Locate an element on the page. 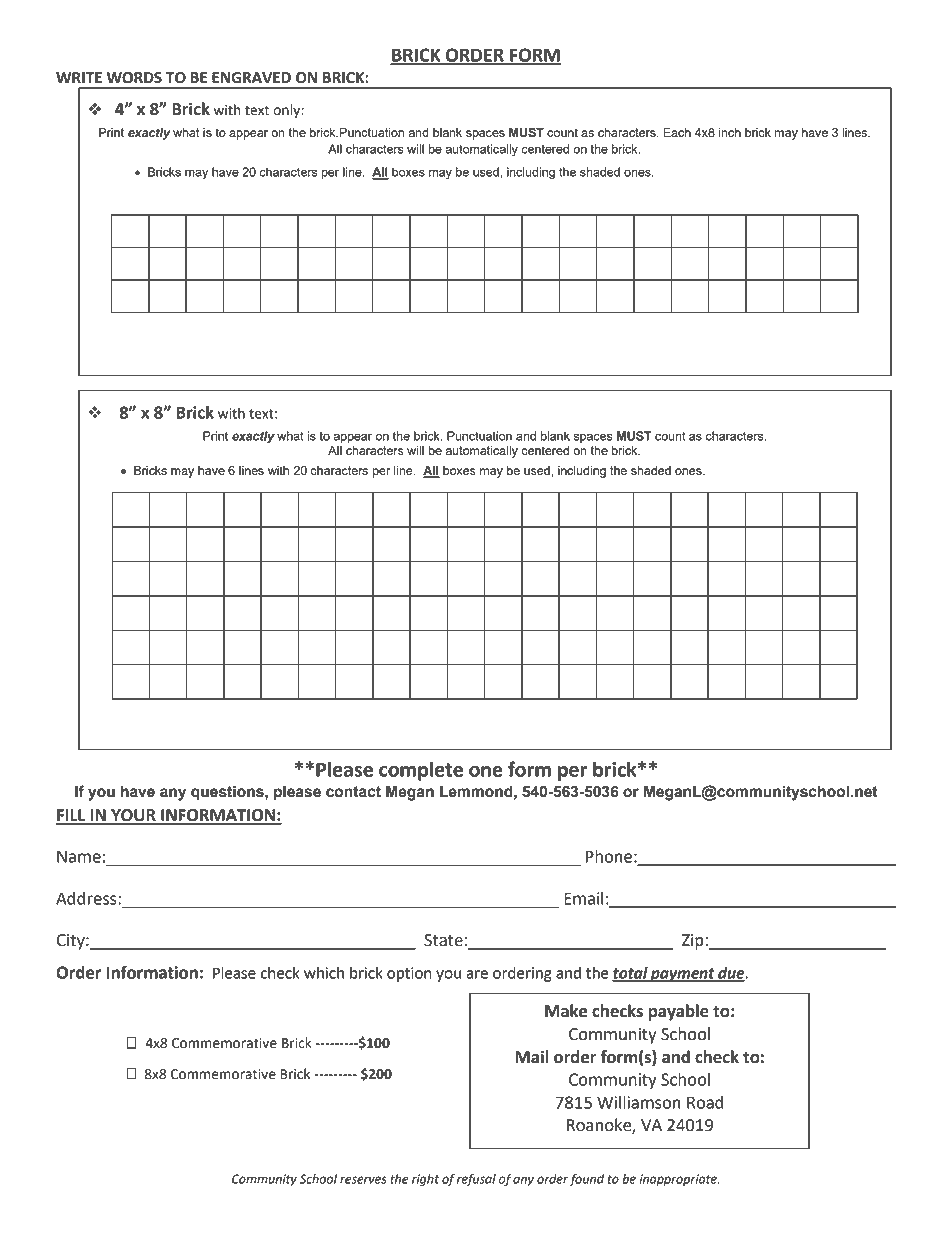 Image resolution: width=952 pixels, height=1233 pixels. WORDS is located at coordinates (134, 78).
